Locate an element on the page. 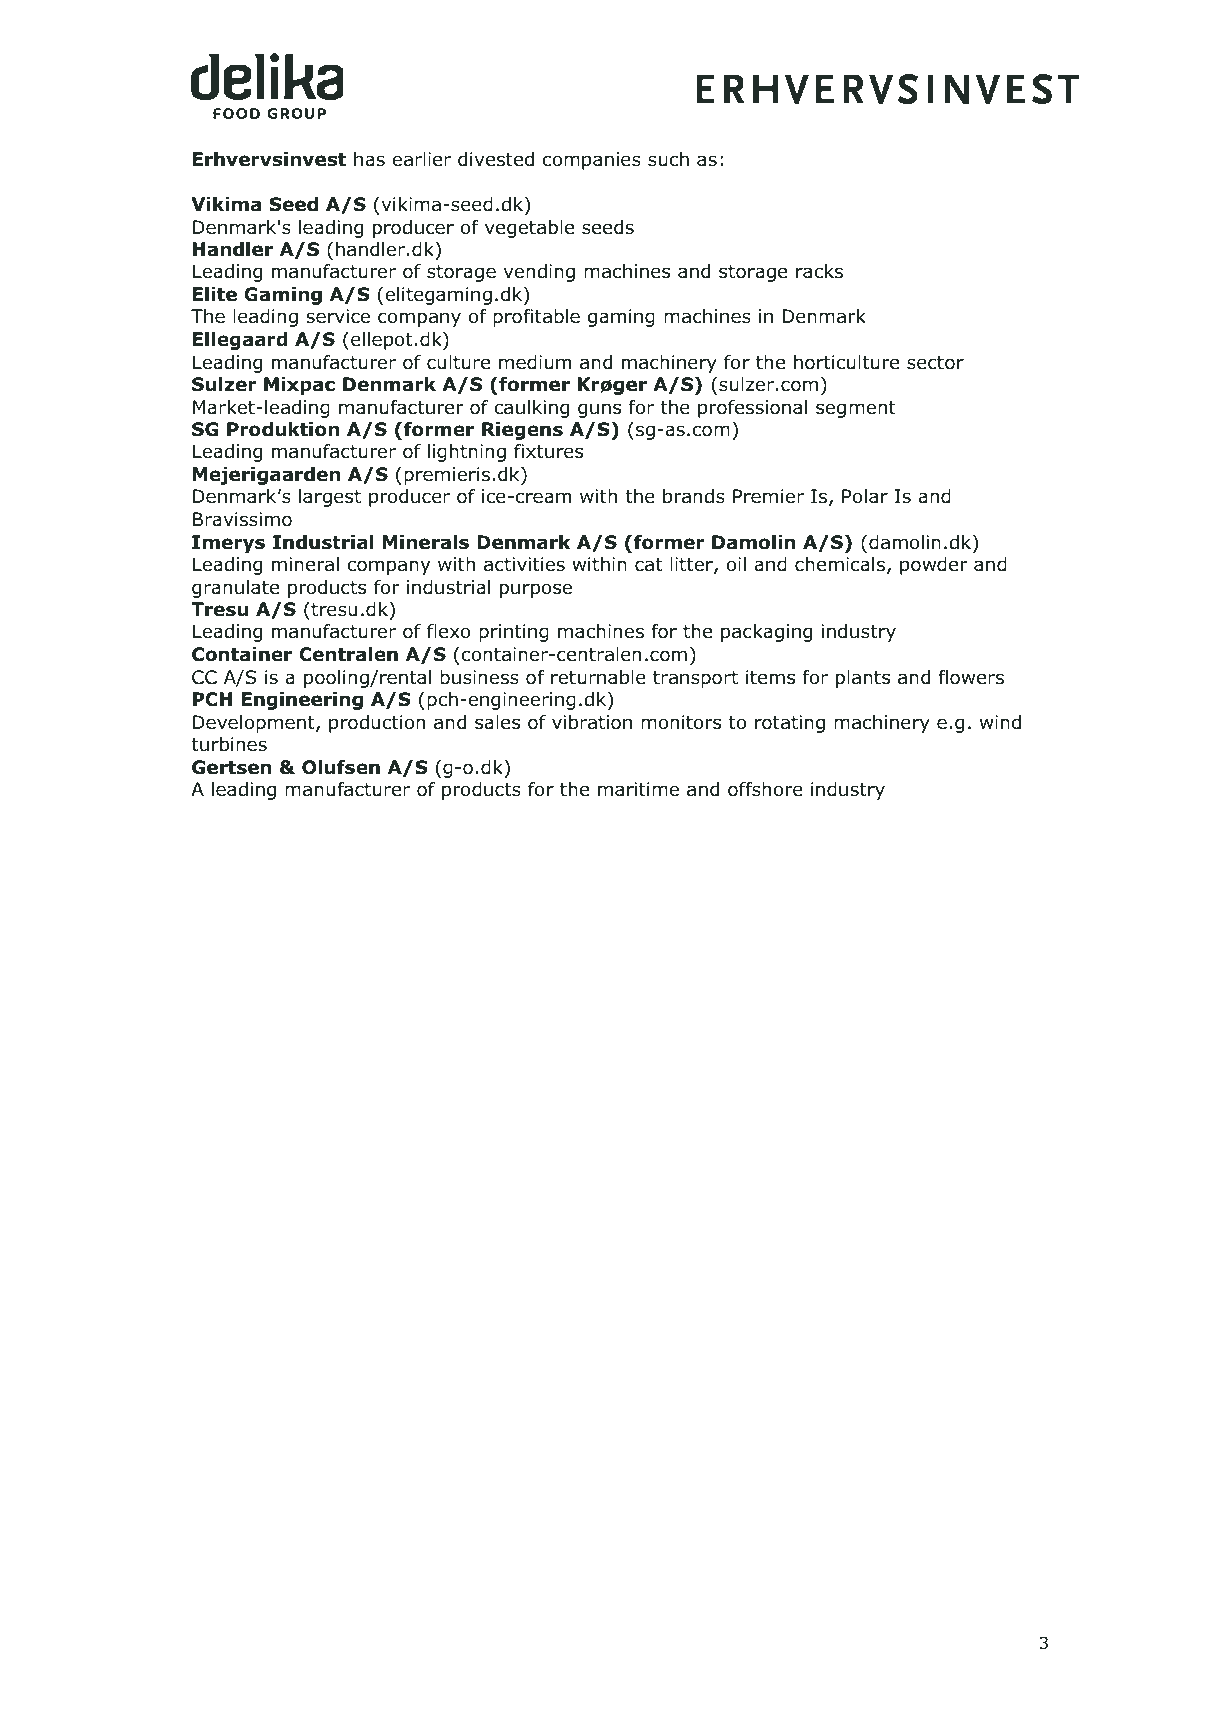 The width and height of the document is (1225, 1732). production is located at coordinates (377, 724).
